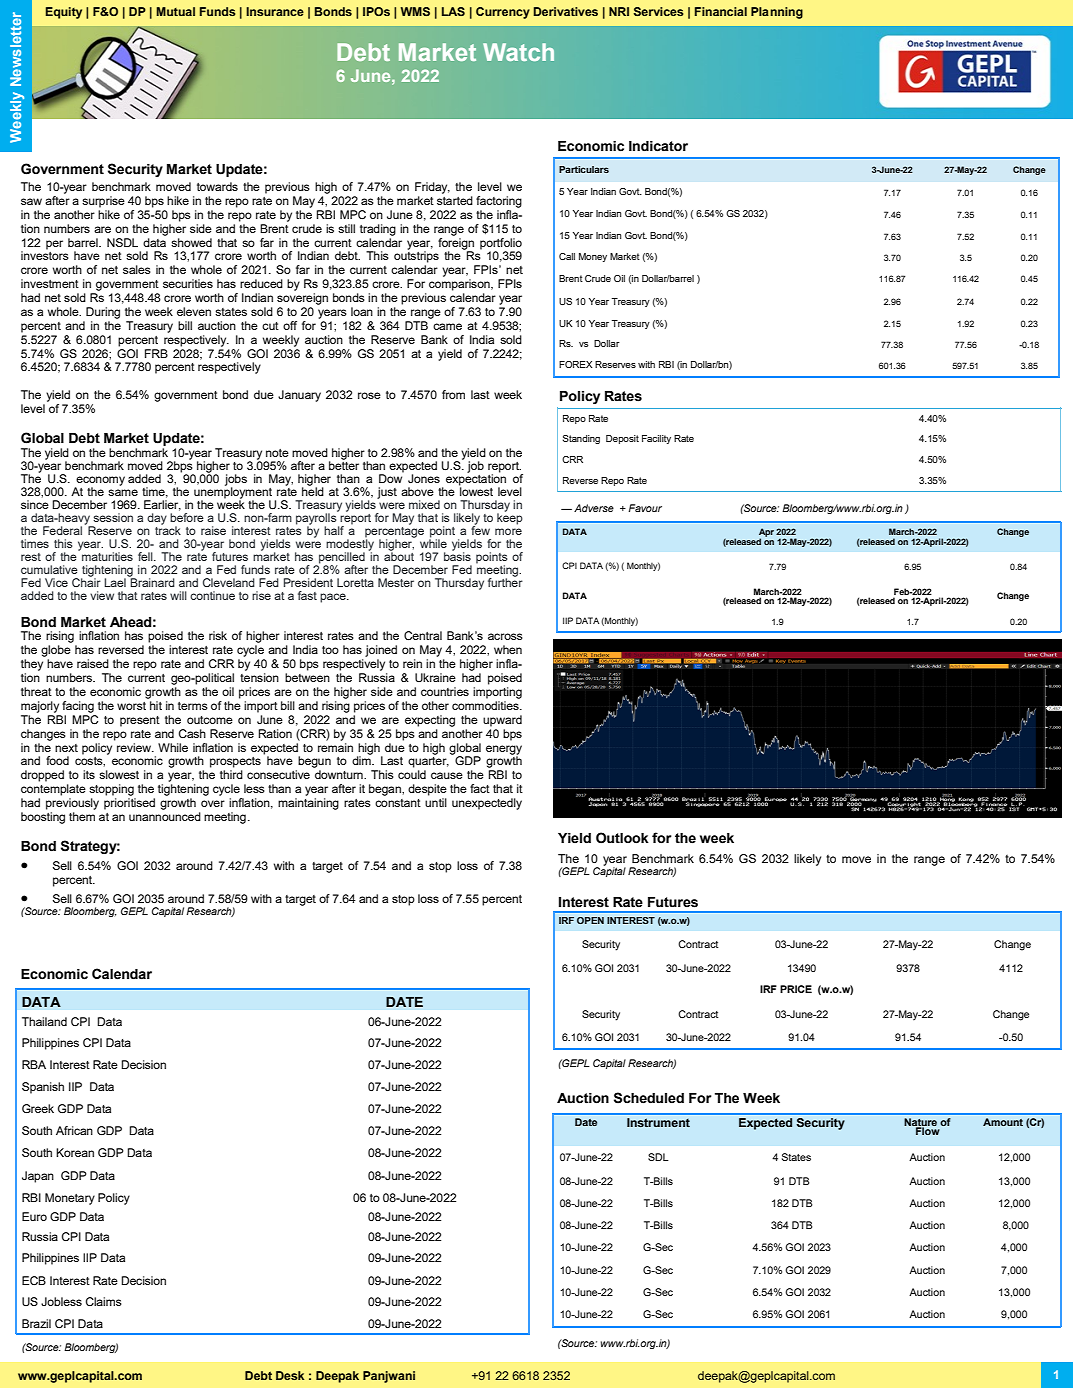 The image size is (1073, 1388). I want to click on Claims, so click(104, 1301).
